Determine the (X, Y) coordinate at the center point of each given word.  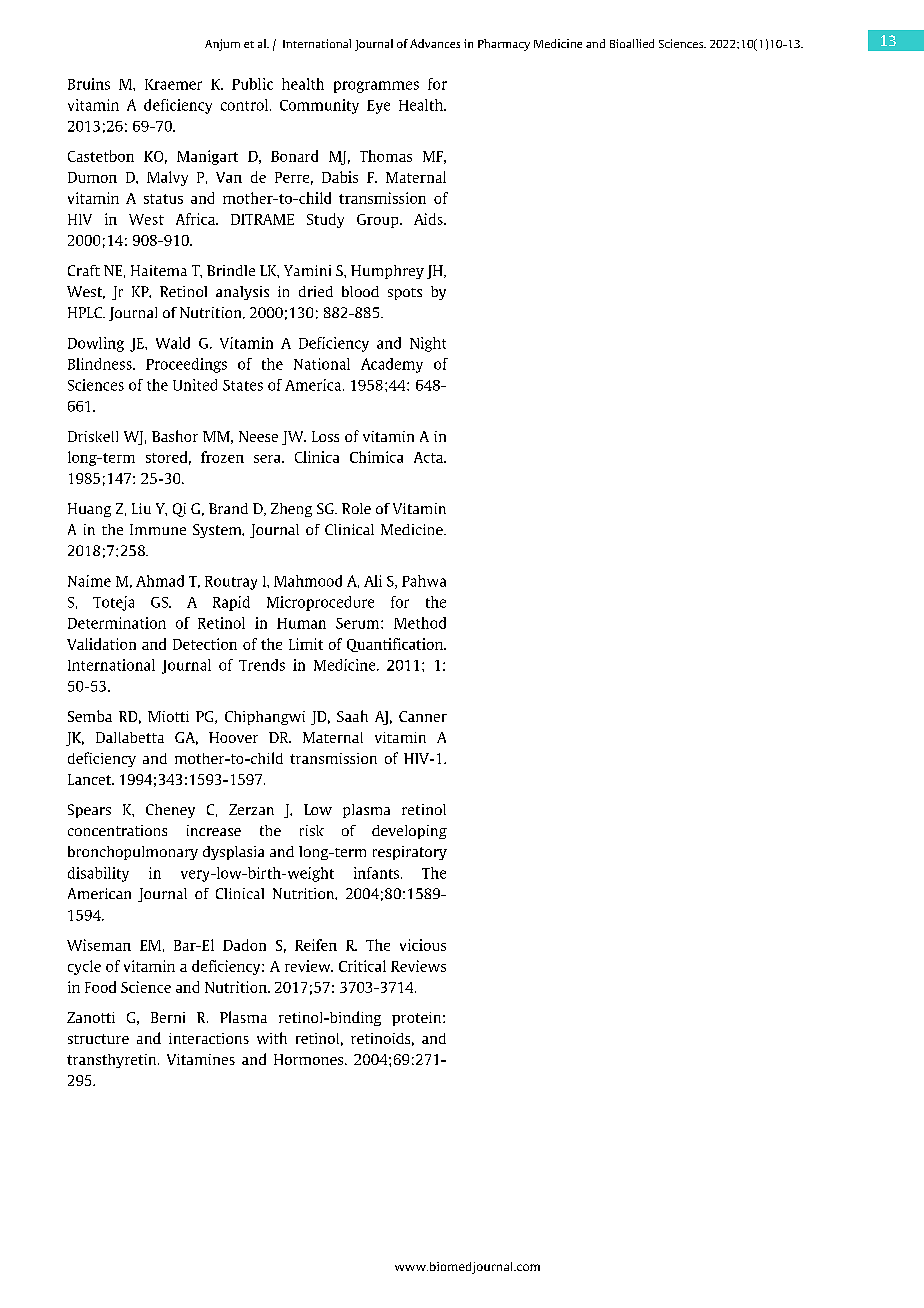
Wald (173, 343)
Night (428, 344)
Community (319, 106)
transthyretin (113, 1061)
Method (420, 623)
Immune (158, 529)
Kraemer (173, 84)
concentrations (117, 830)
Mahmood (308, 581)
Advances (435, 43)
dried (316, 291)
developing (409, 832)
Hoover (233, 737)
